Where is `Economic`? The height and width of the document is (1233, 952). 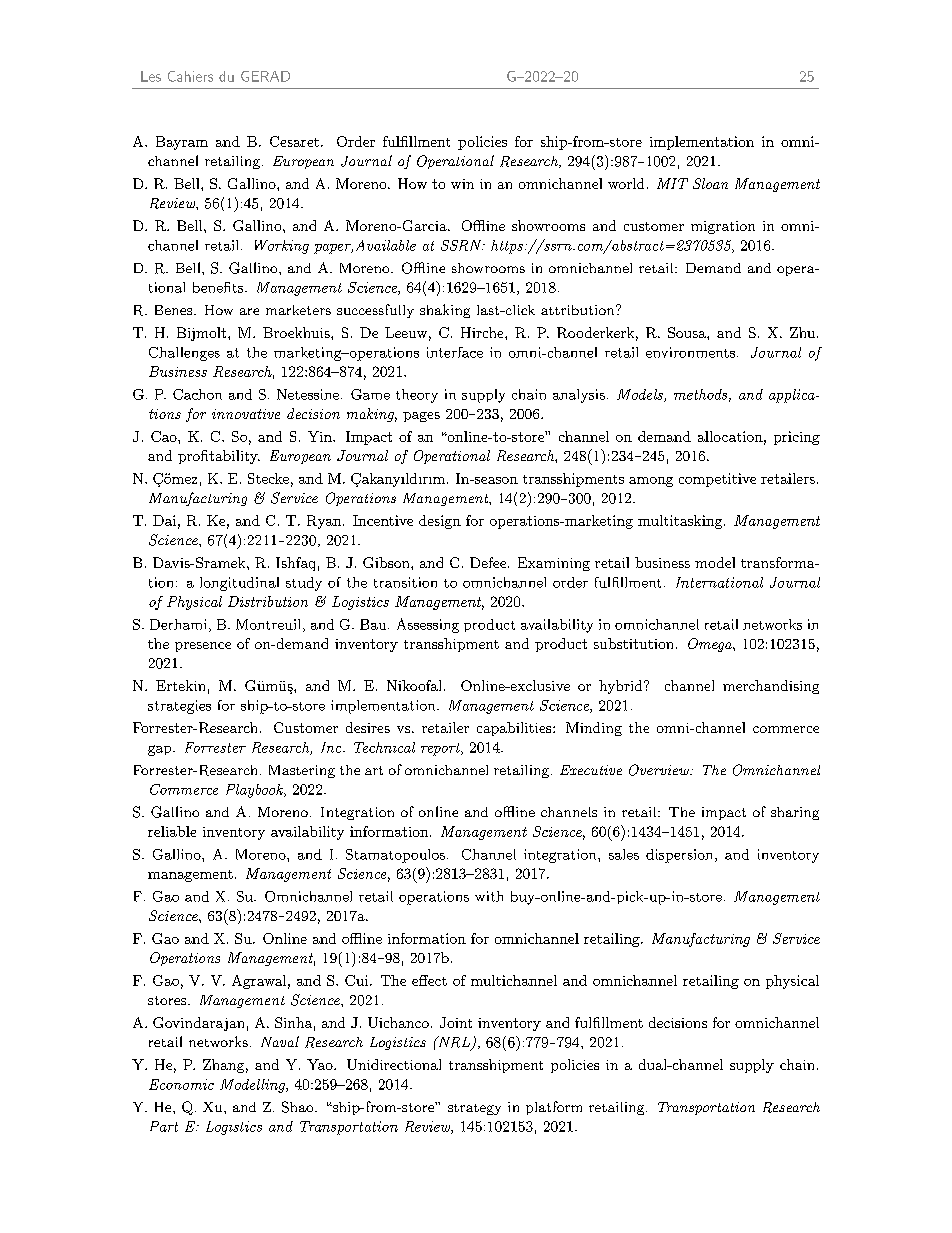
Economic is located at coordinates (181, 1084).
